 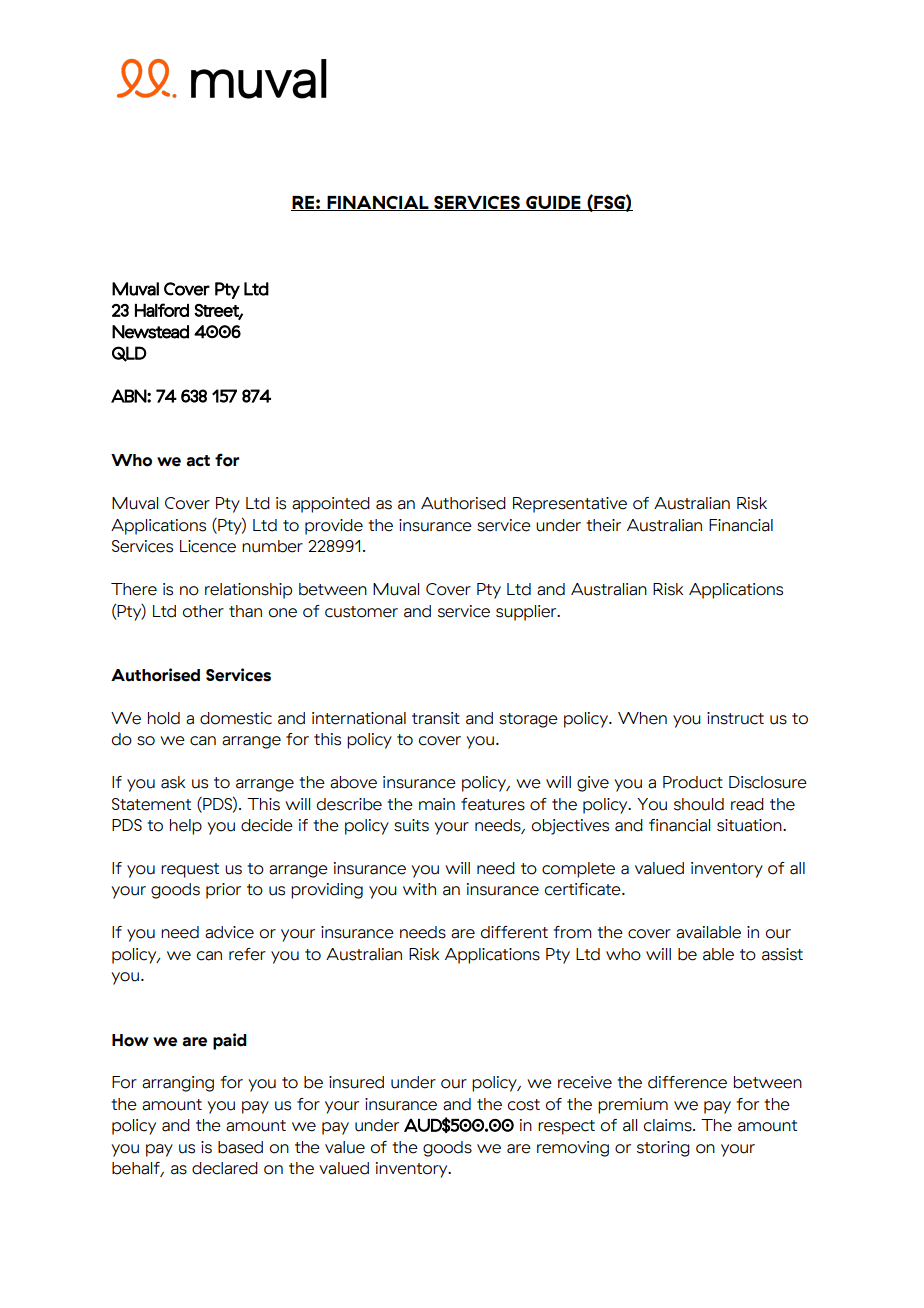 I want to click on GUIDE, so click(x=553, y=203).
